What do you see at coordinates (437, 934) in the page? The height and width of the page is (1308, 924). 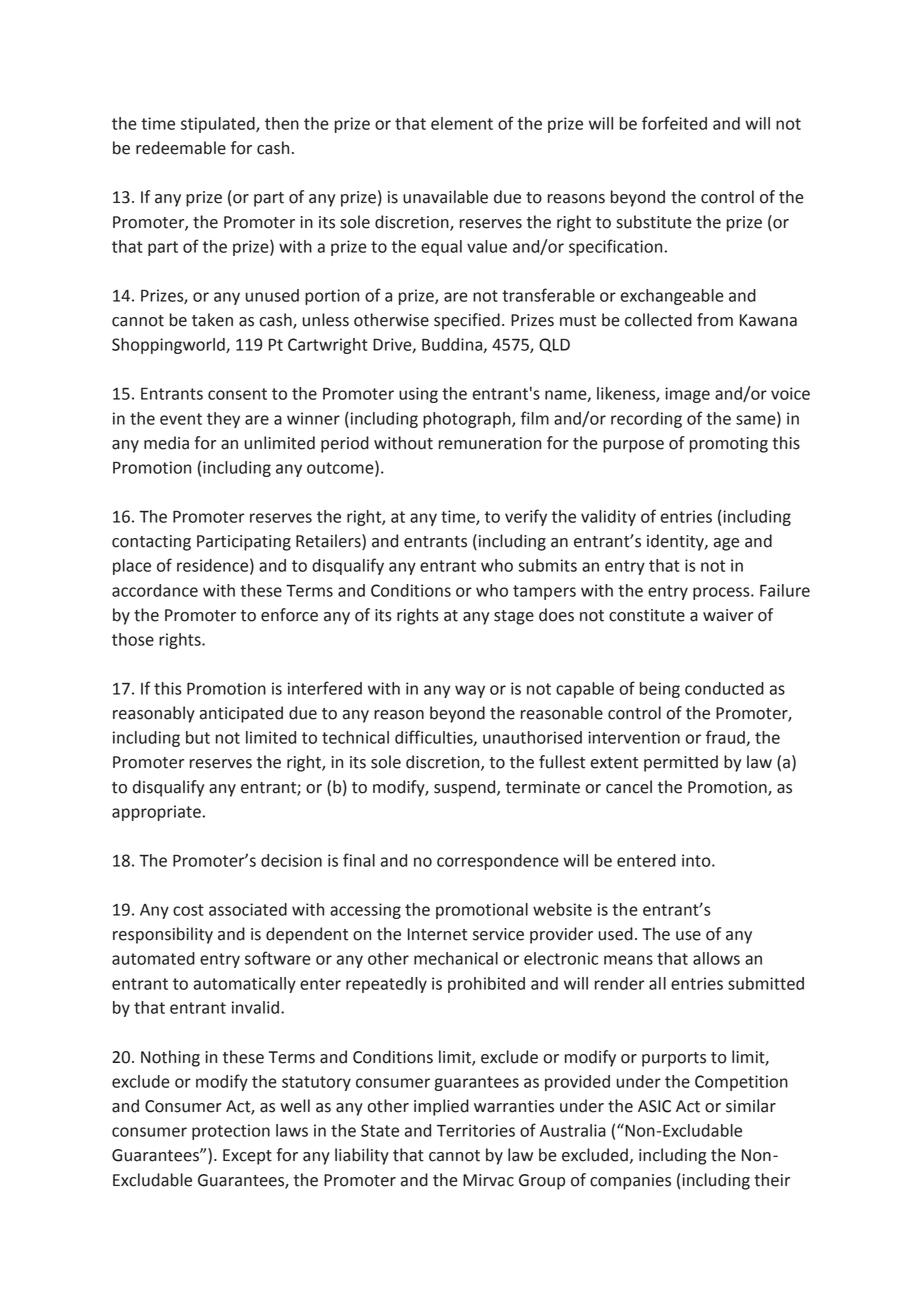 I see `Internet` at bounding box center [437, 934].
